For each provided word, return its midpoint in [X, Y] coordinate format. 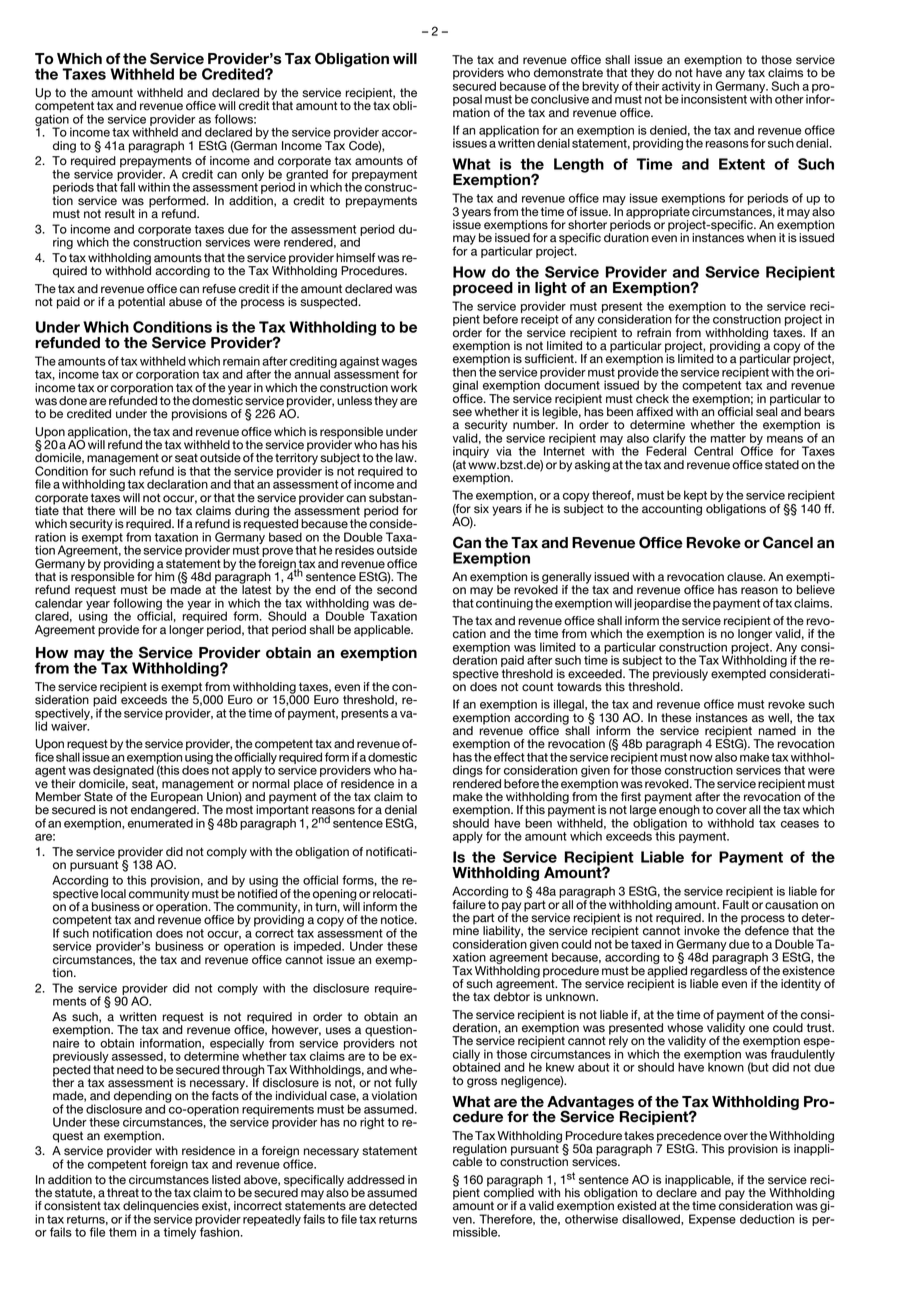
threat [123, 1193]
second [397, 589]
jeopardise [662, 604]
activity [681, 88]
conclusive [560, 99]
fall [126, 186]
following [138, 605]
